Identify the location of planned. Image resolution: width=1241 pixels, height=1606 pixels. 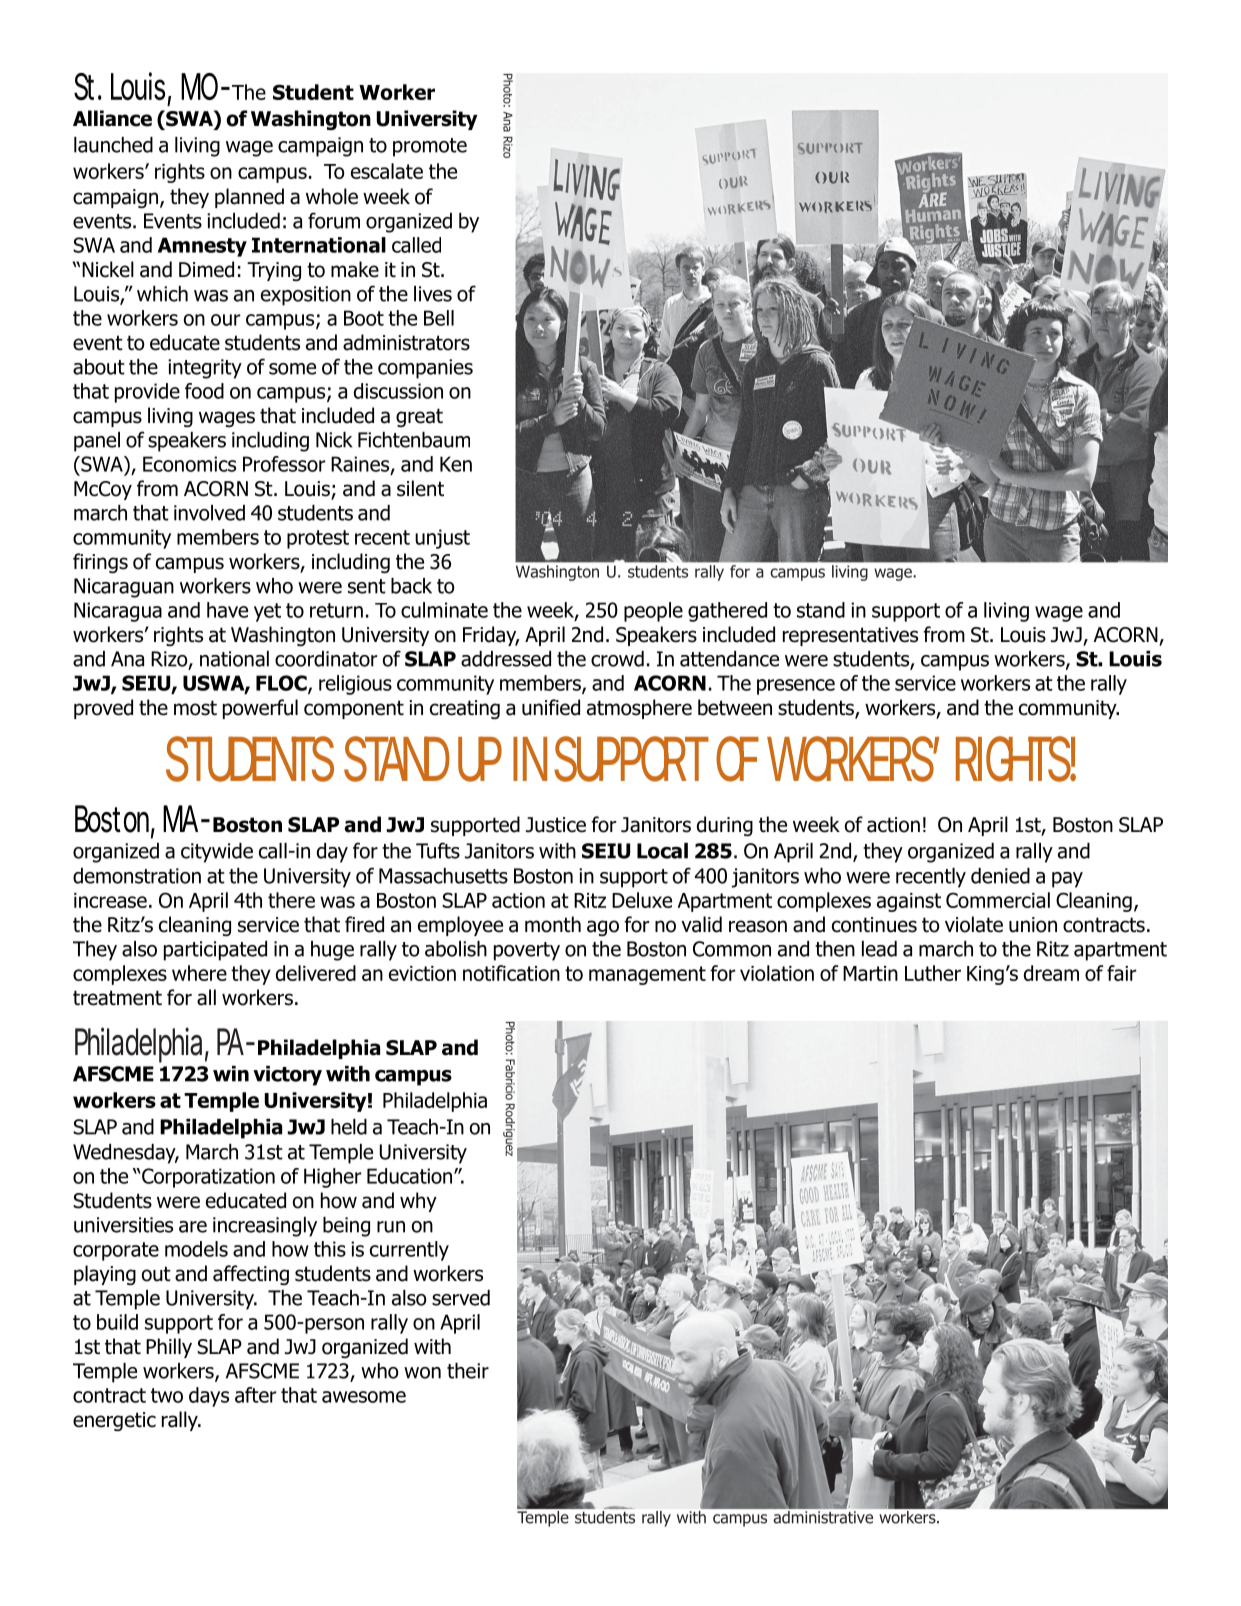
(249, 198).
